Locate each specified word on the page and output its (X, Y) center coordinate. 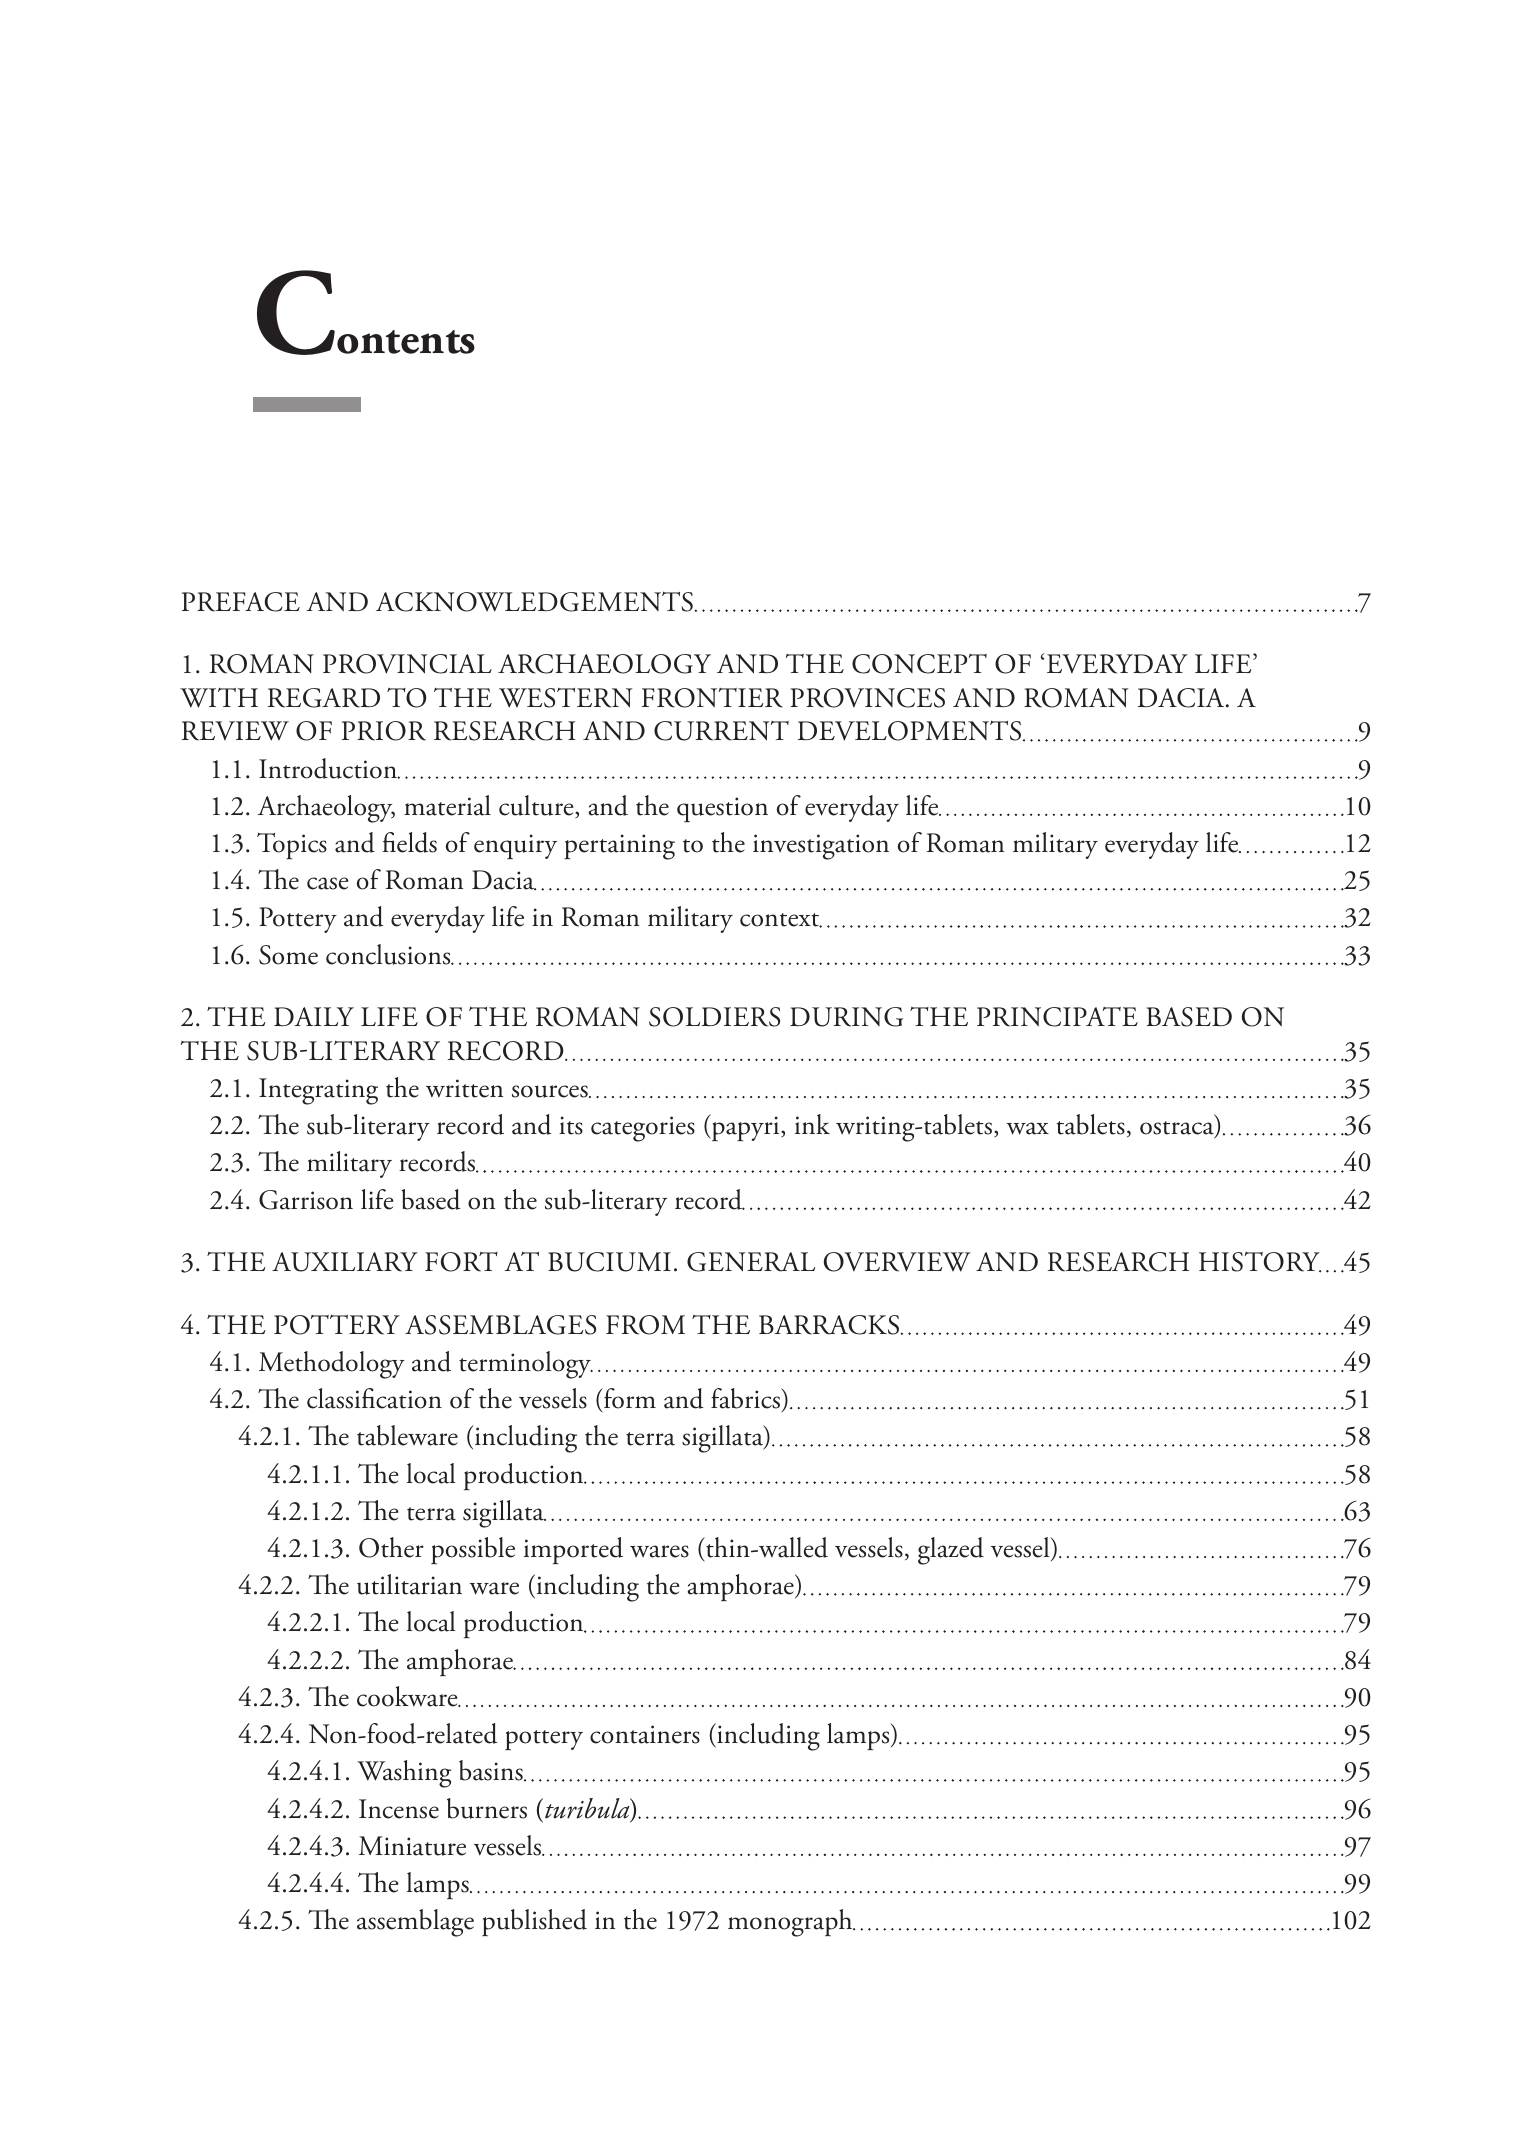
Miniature (412, 1846)
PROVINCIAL (407, 664)
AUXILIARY (345, 1262)
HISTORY (1260, 1262)
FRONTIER (712, 698)
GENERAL (751, 1262)
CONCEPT (919, 664)
